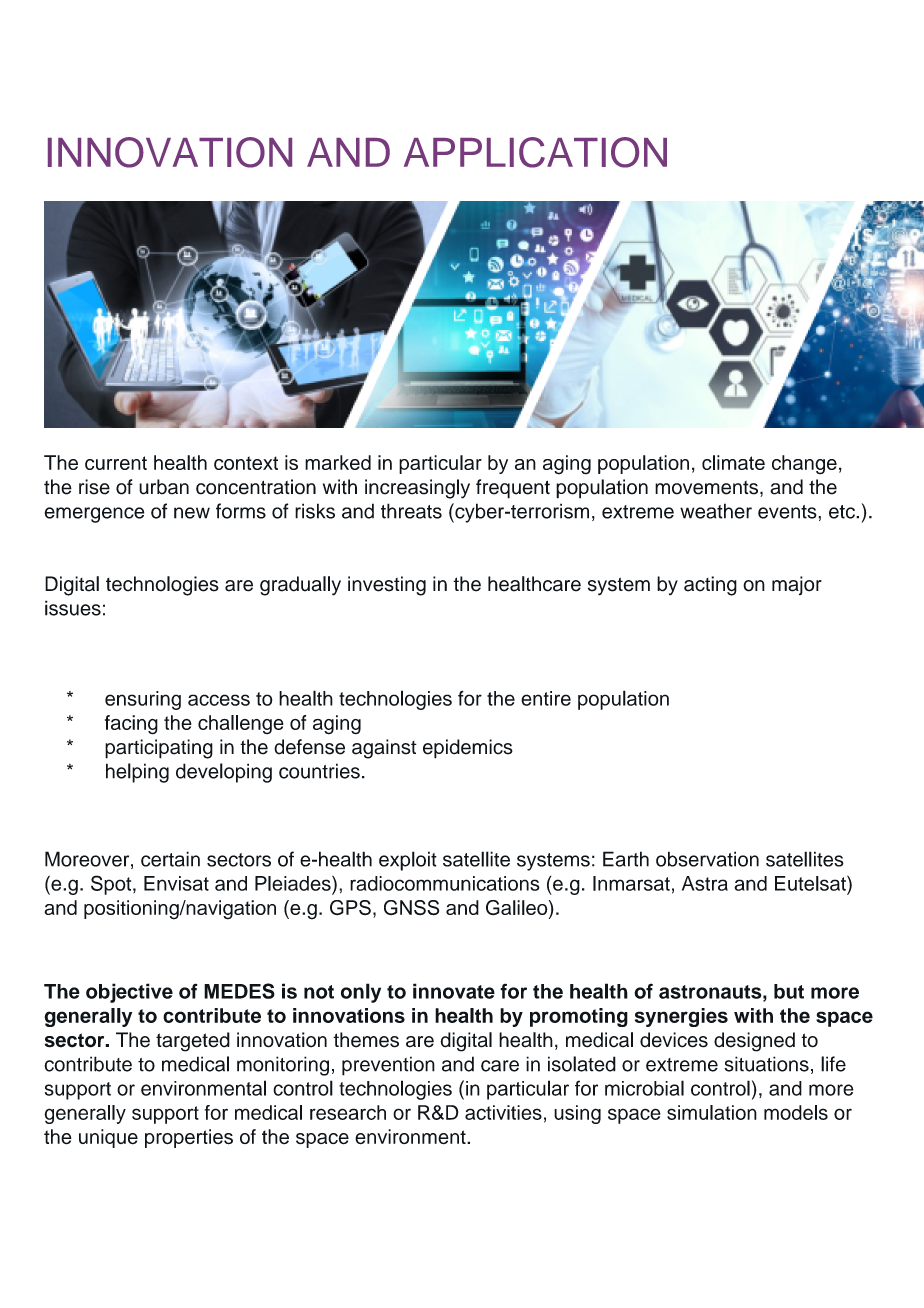 The width and height of the image is (924, 1308). Describe the element at coordinates (804, 465) in the image. I see `change` at that location.
